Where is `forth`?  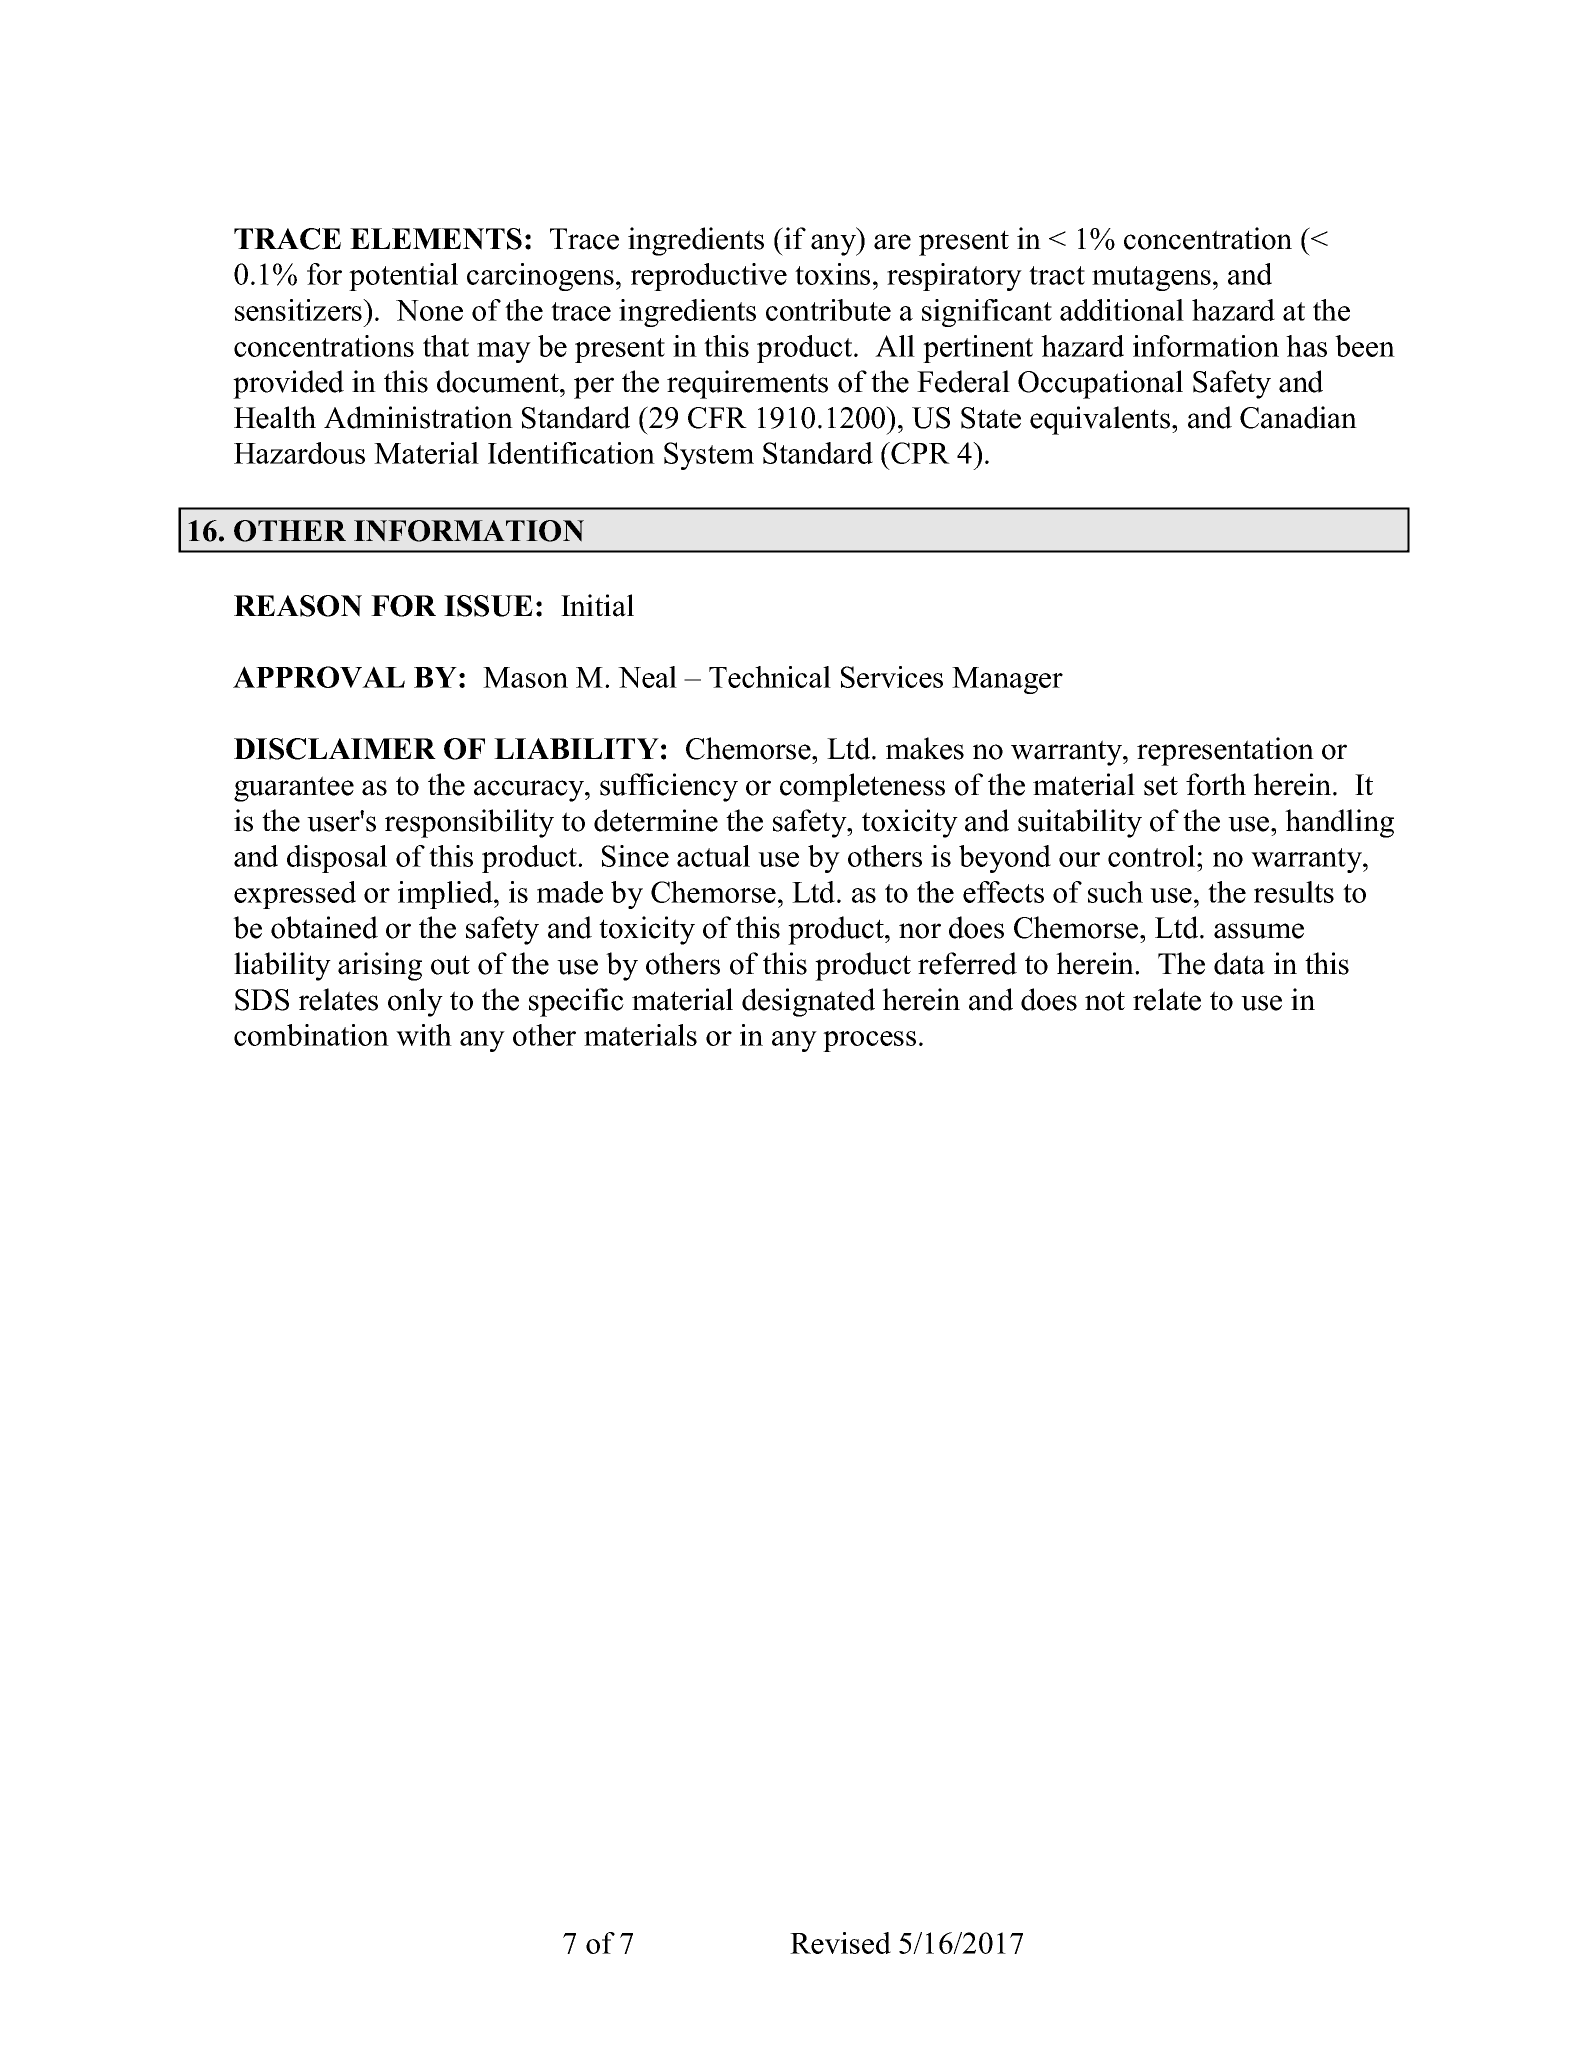 forth is located at coordinates (1216, 784).
